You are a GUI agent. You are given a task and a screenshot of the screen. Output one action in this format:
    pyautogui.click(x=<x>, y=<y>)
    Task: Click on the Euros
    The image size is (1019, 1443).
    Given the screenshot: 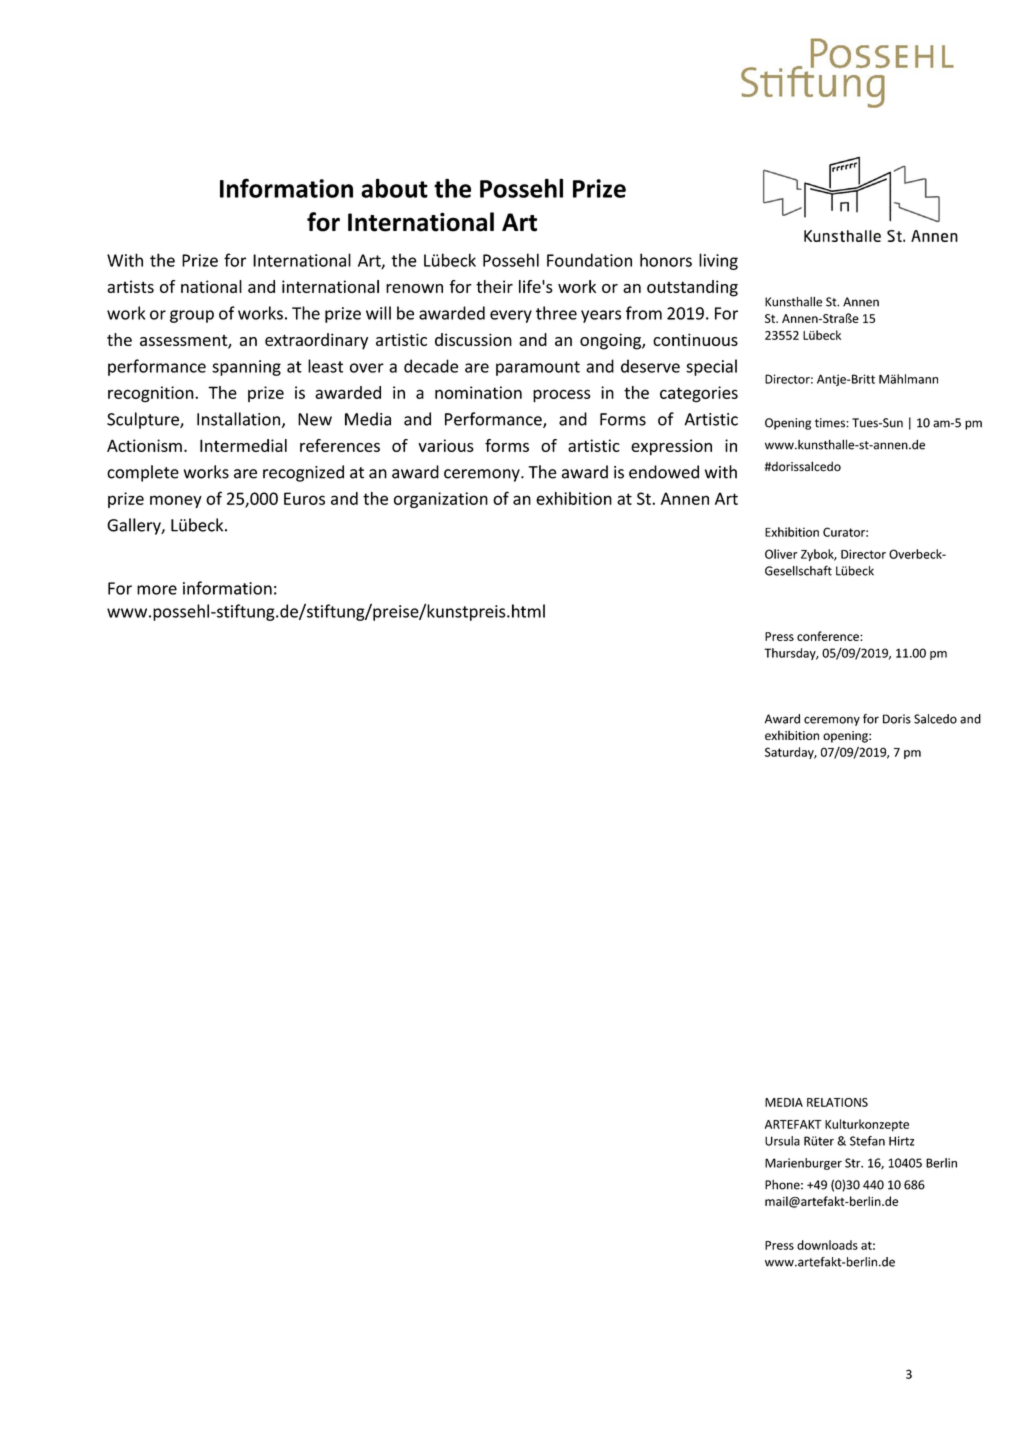 What is the action you would take?
    pyautogui.click(x=304, y=498)
